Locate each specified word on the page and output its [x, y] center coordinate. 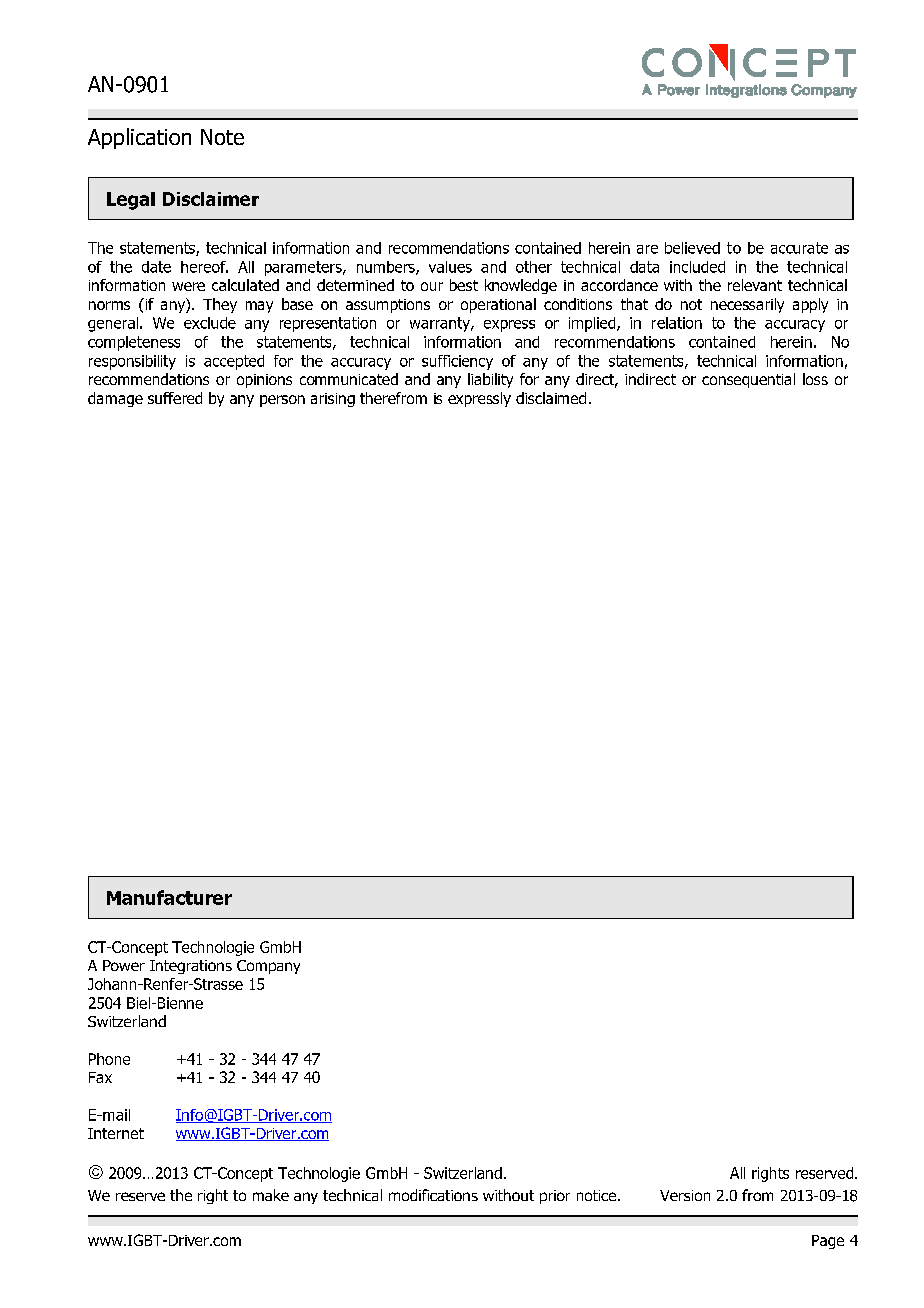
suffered [175, 398]
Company [268, 967]
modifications [433, 1195]
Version [685, 1195]
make [271, 1195]
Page [828, 1242]
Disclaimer [211, 199]
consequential [748, 380]
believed [692, 248]
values [450, 267]
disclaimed [551, 398]
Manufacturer [169, 897]
